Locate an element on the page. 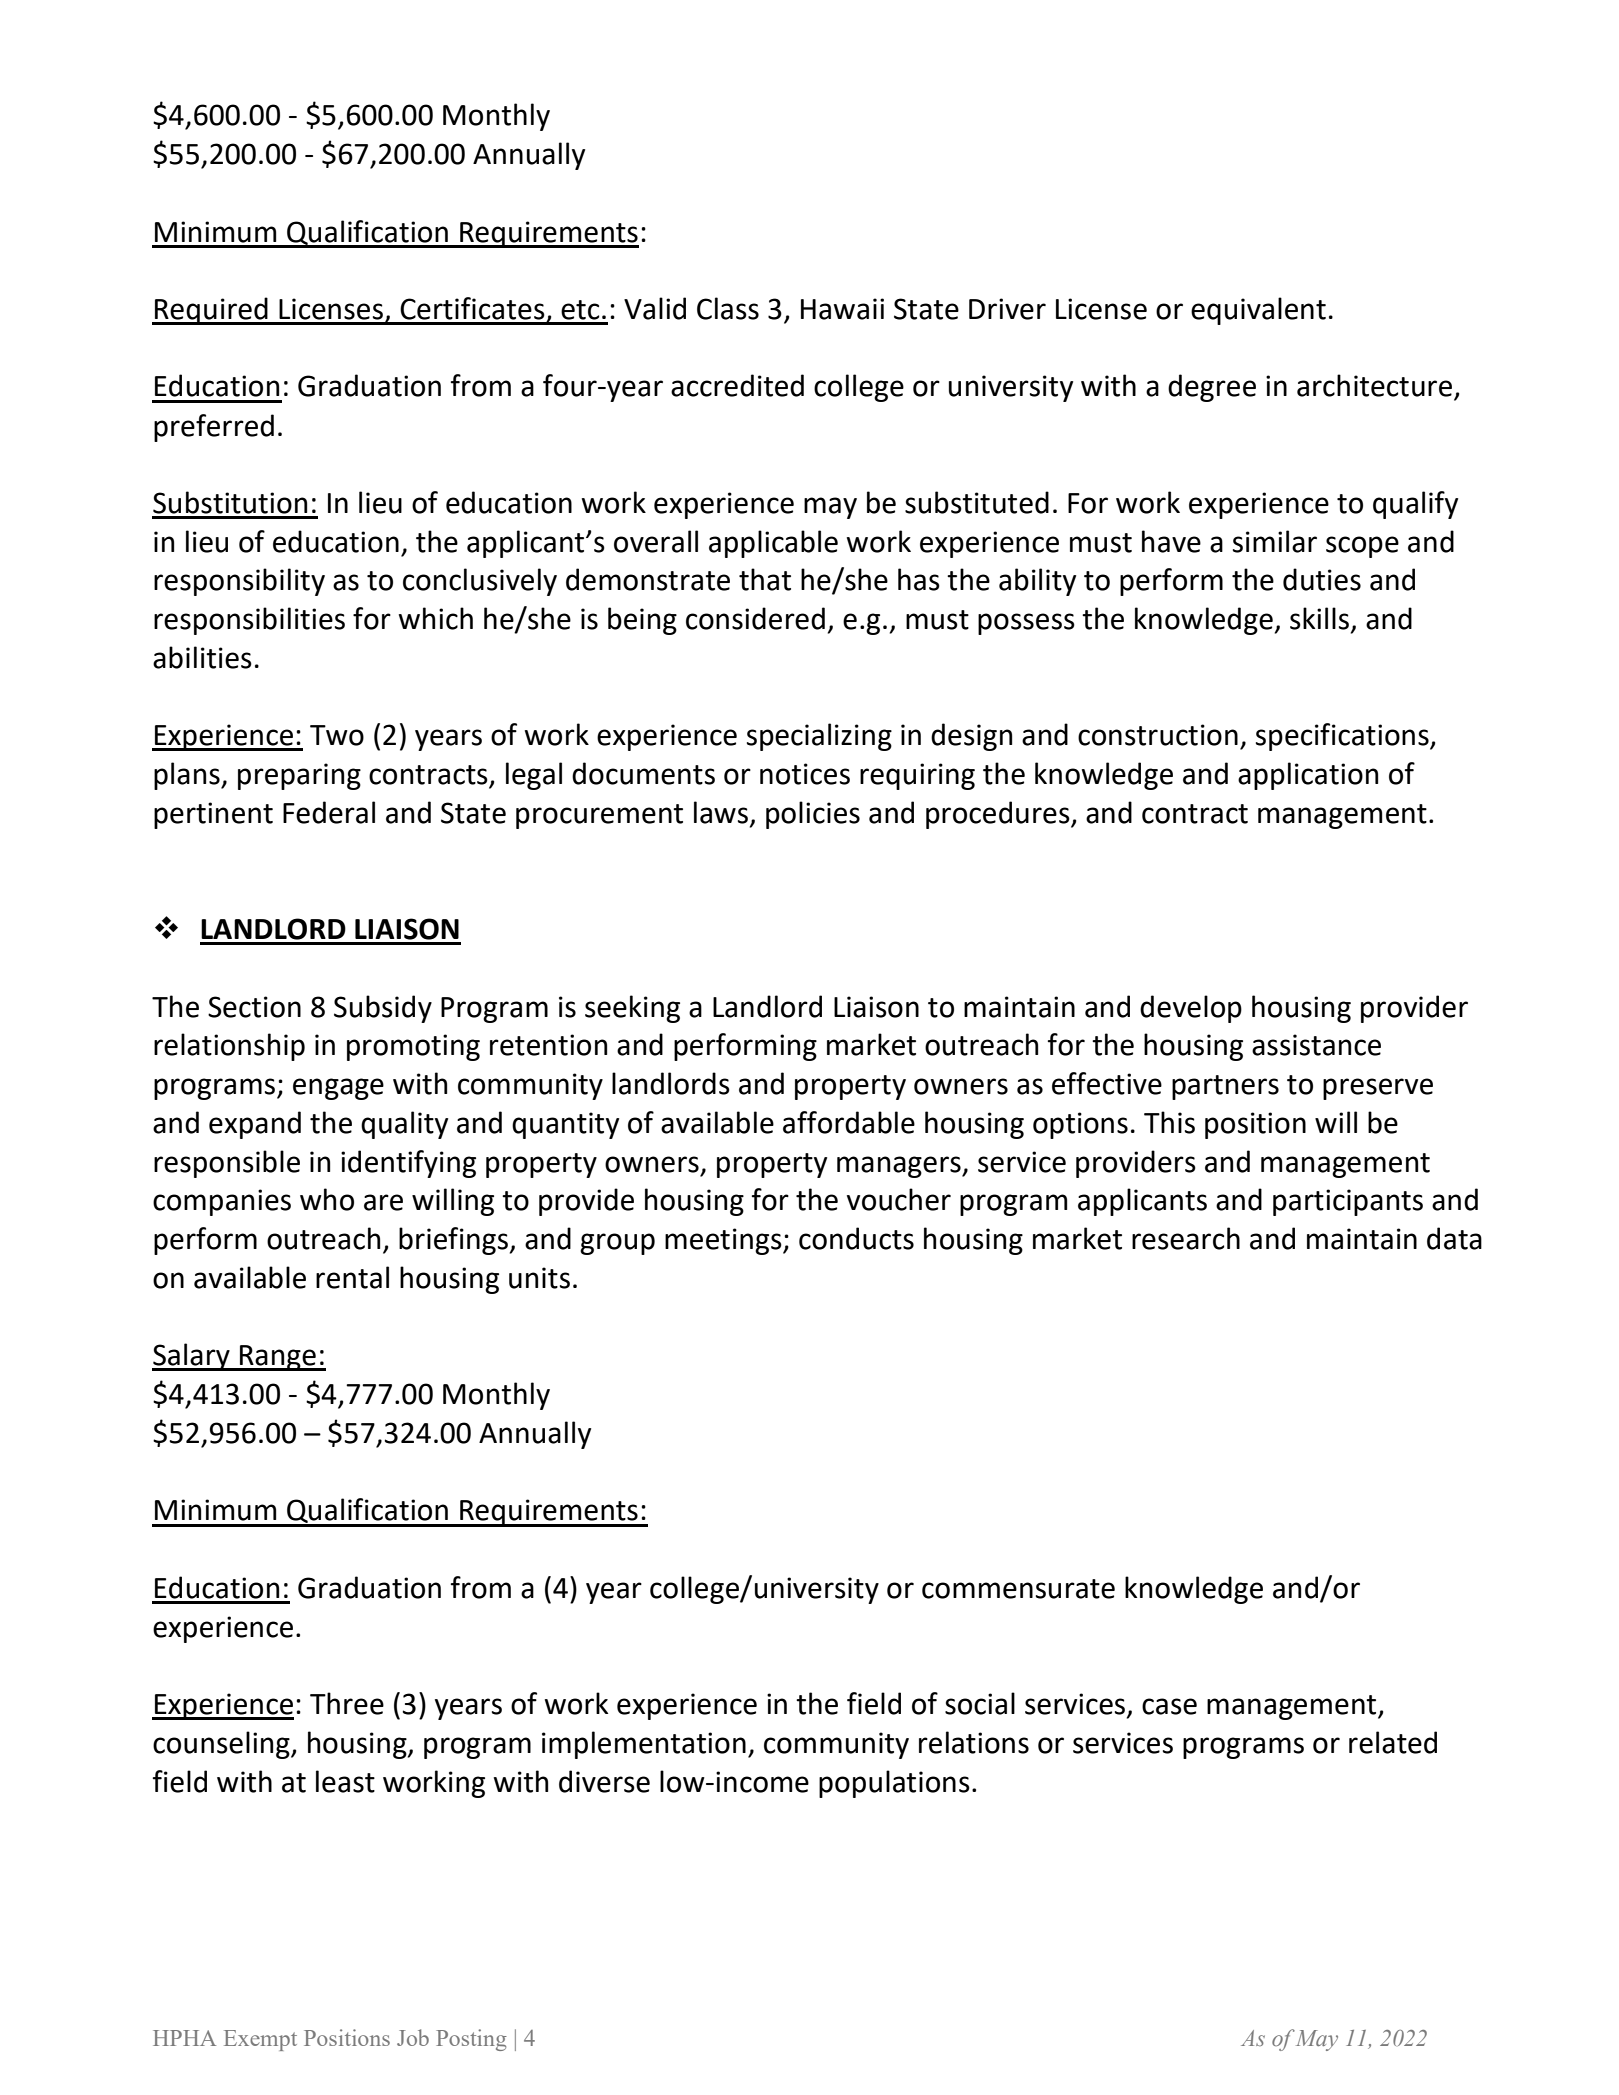 The width and height of the document is (1619, 2095). case is located at coordinates (1169, 1706).
